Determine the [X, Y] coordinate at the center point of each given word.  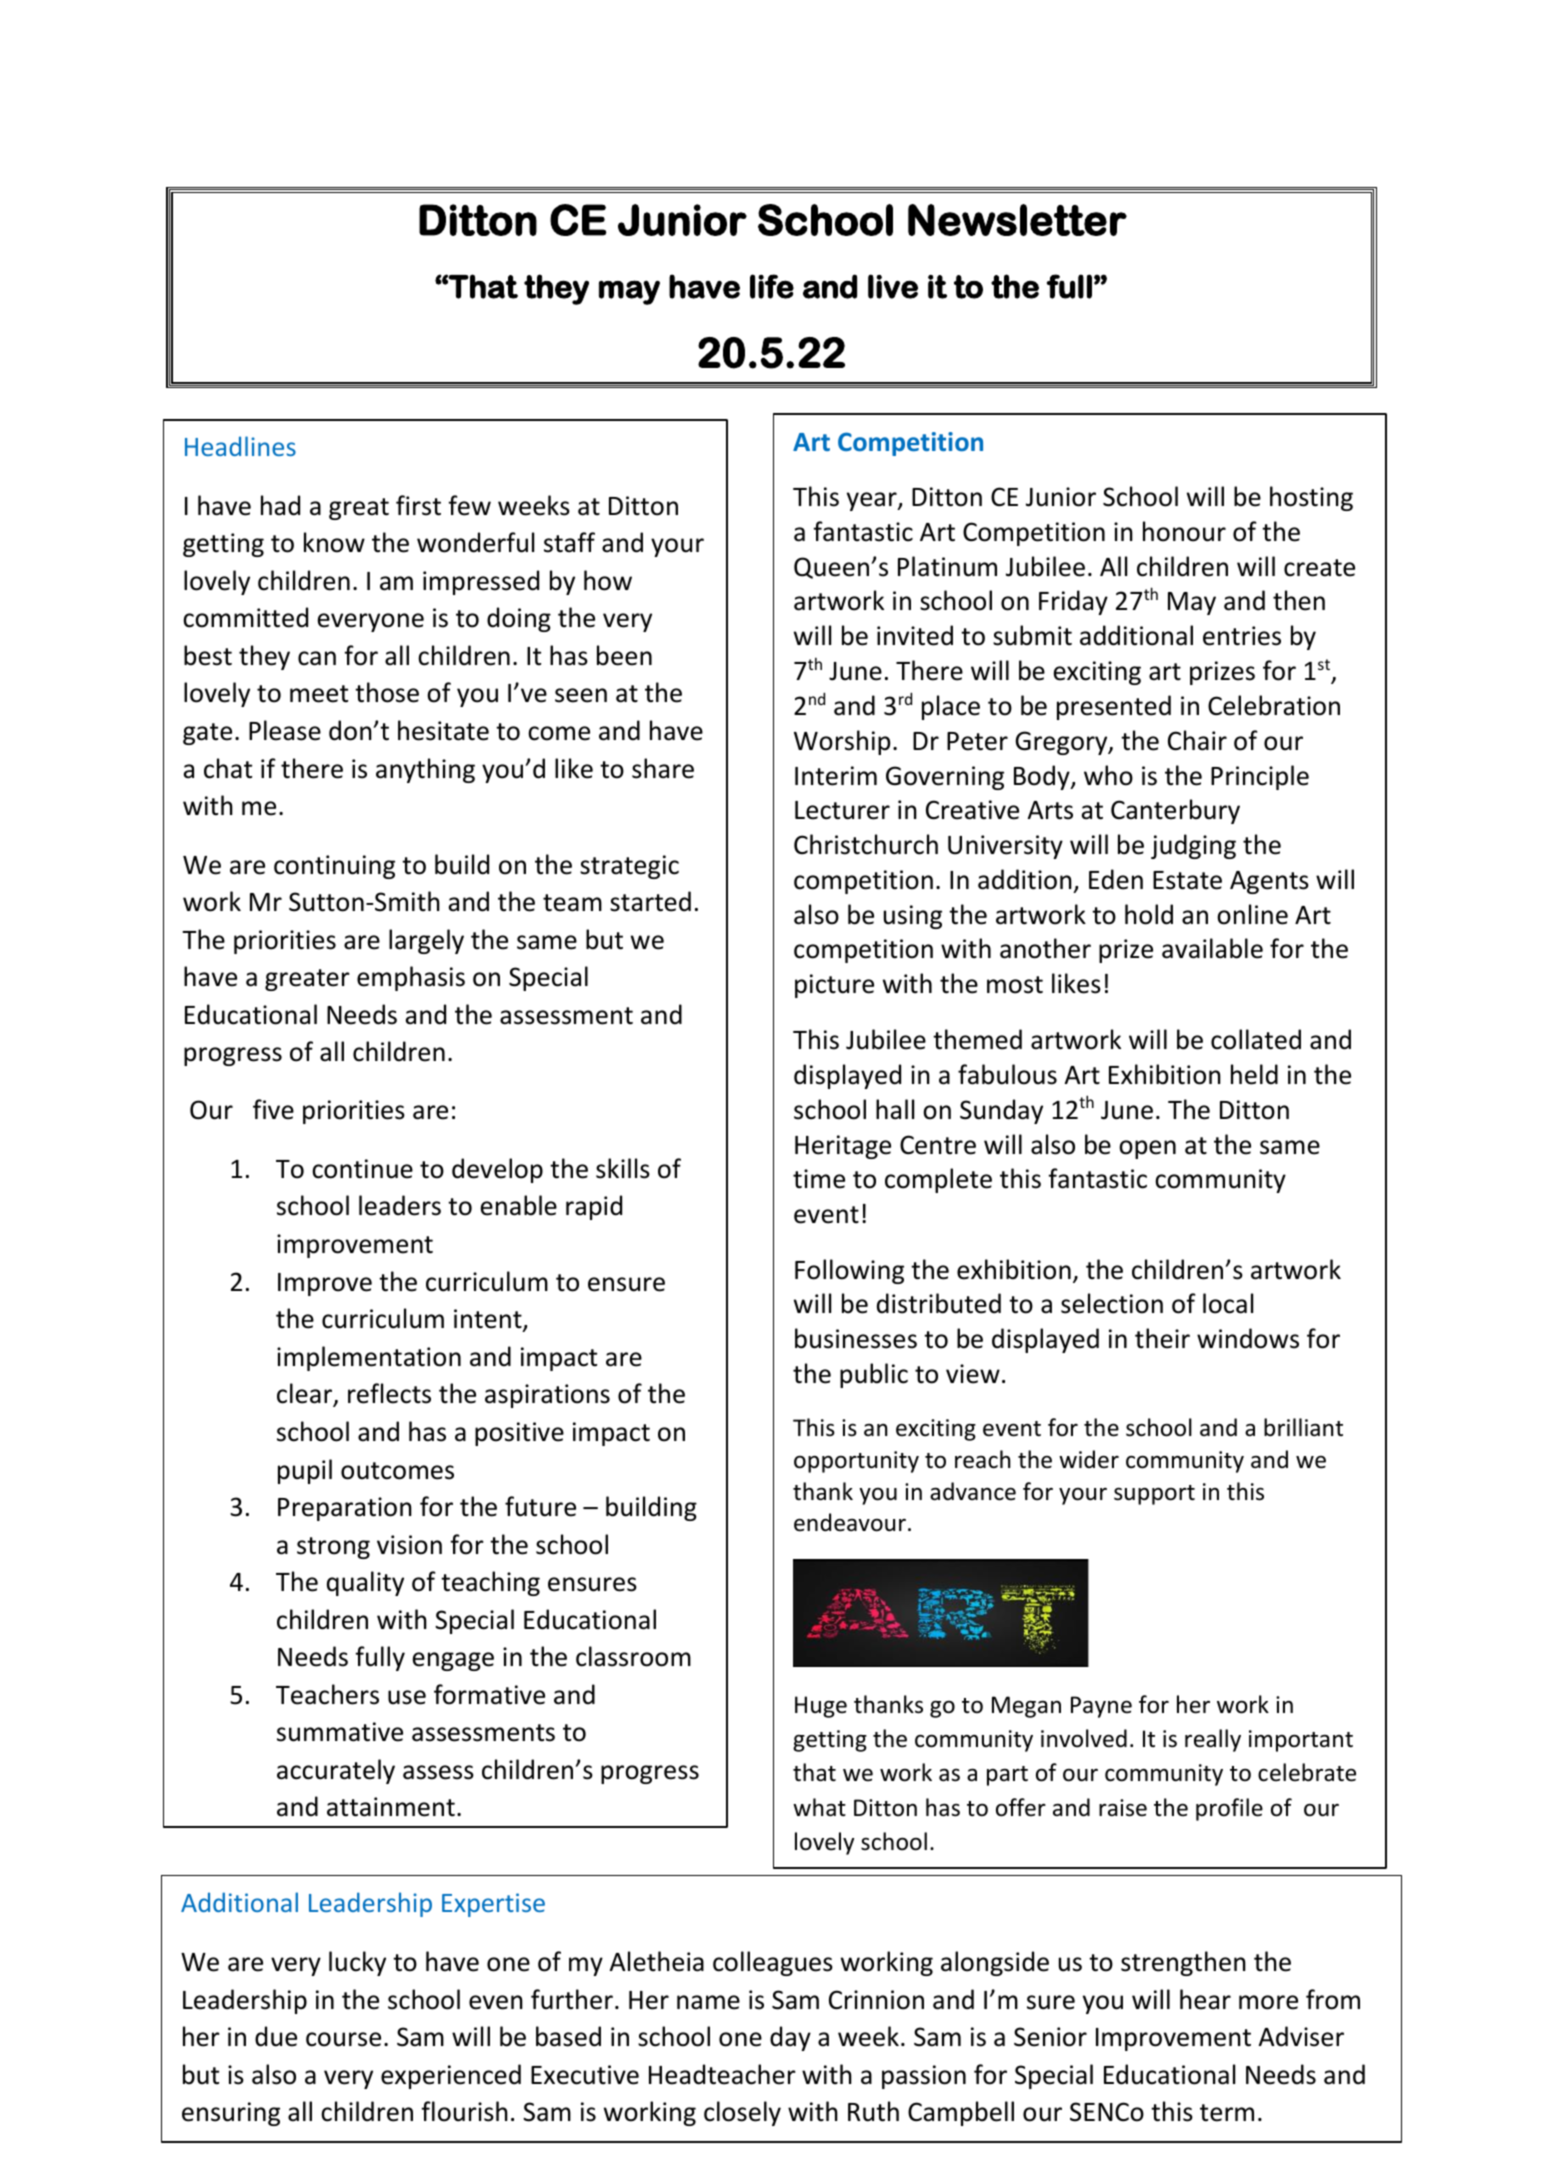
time [819, 1179]
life [772, 286]
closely [742, 2113]
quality [365, 1583]
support [1154, 1495]
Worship [842, 742]
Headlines [240, 446]
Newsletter [1017, 220]
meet [319, 694]
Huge [821, 1707]
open [1147, 1149]
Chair [1197, 740]
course [343, 2039]
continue [362, 1169]
